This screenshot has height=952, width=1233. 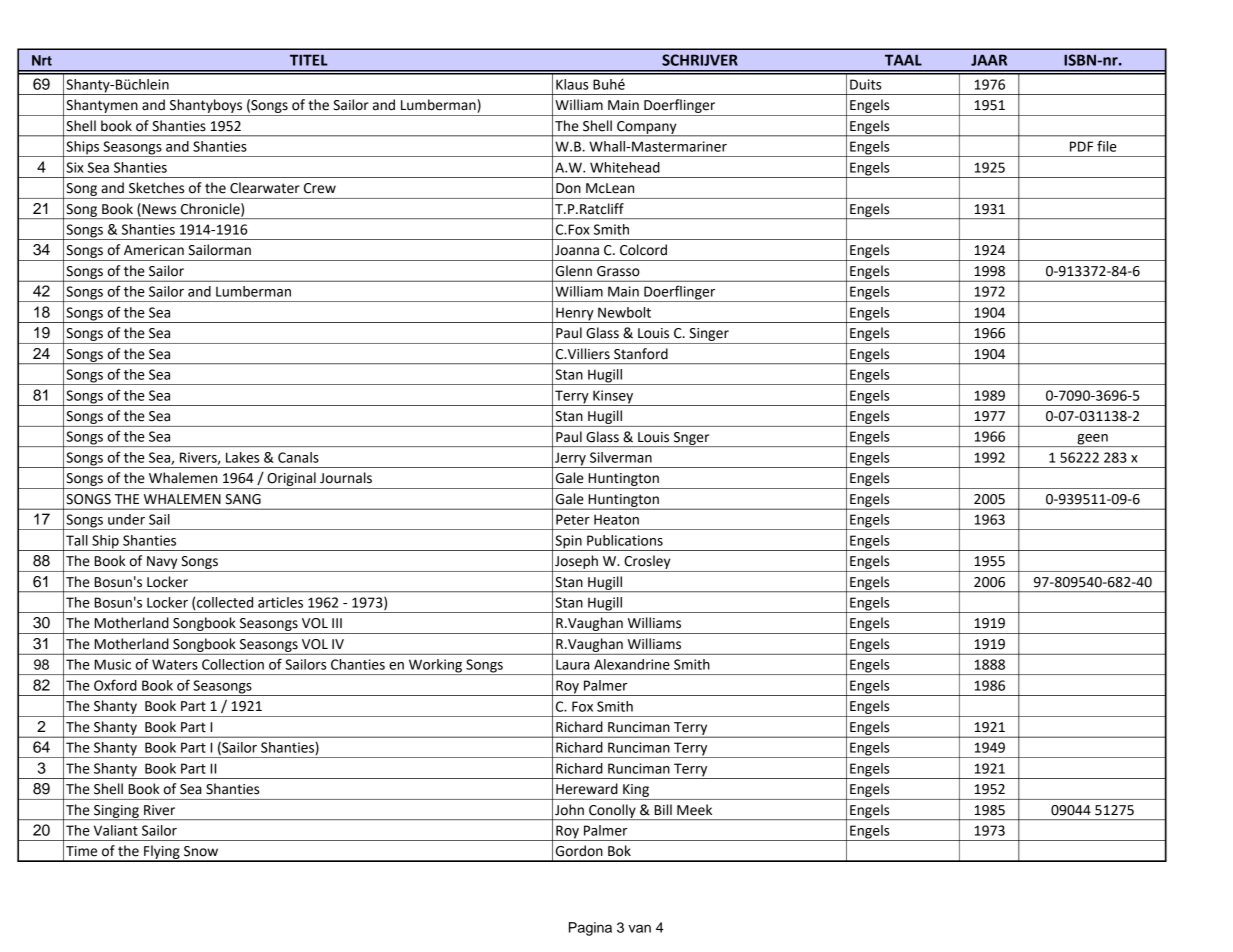 What do you see at coordinates (1092, 440) in the screenshot?
I see `geen` at bounding box center [1092, 440].
